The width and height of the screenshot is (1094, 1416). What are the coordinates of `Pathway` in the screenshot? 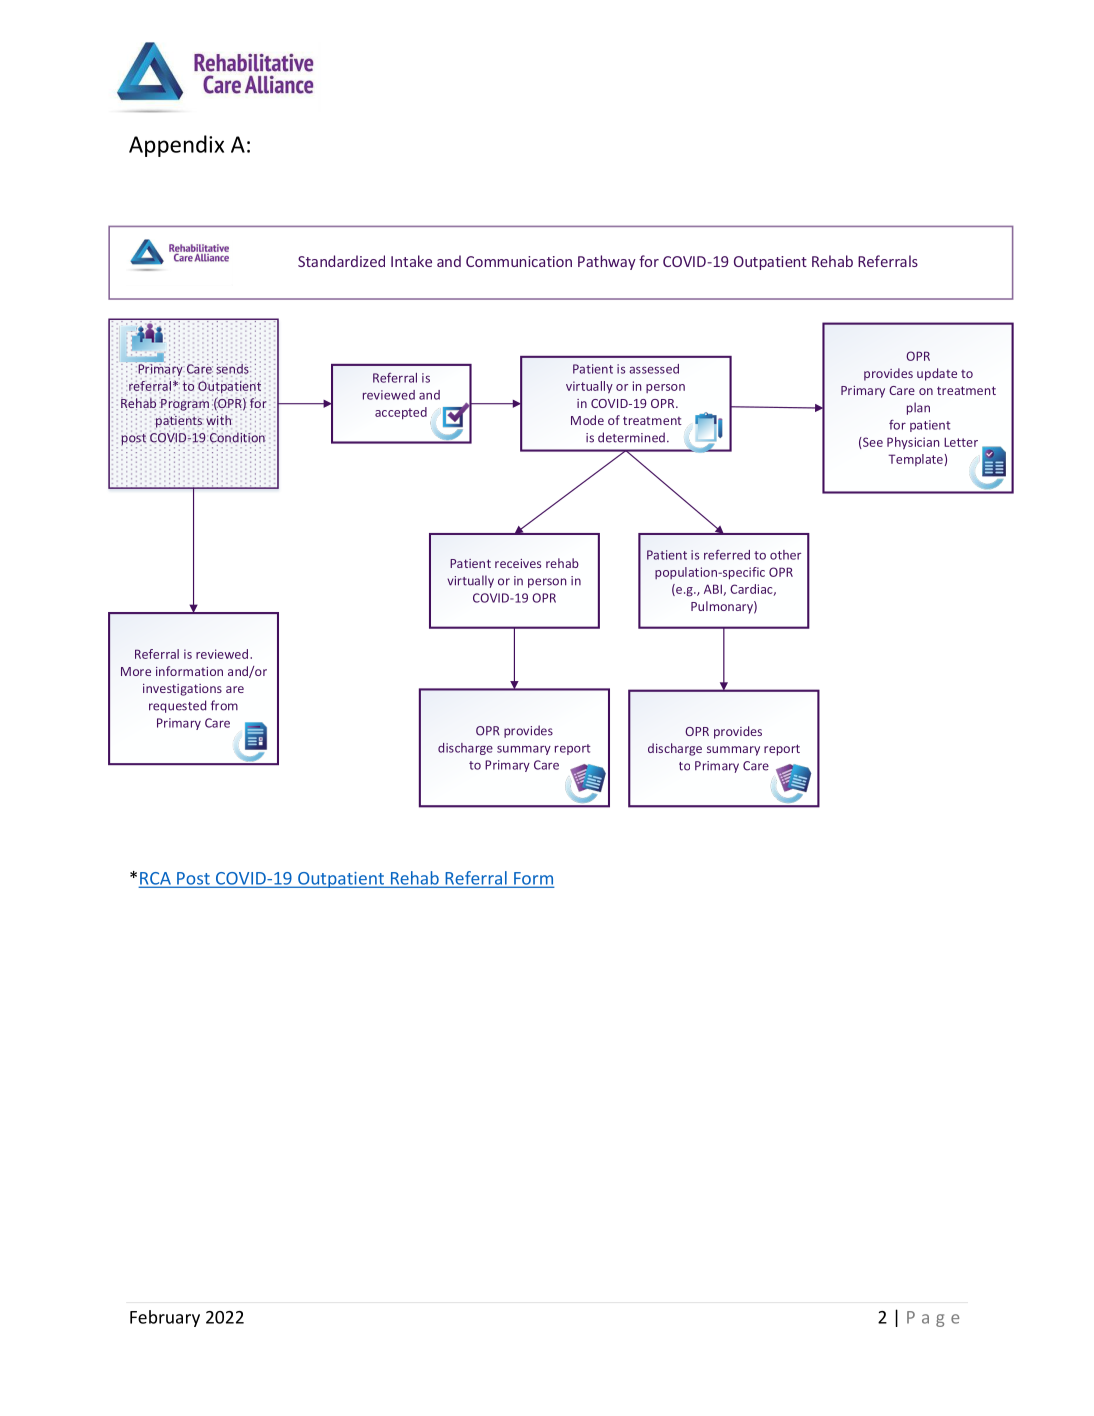 It's located at (607, 262).
